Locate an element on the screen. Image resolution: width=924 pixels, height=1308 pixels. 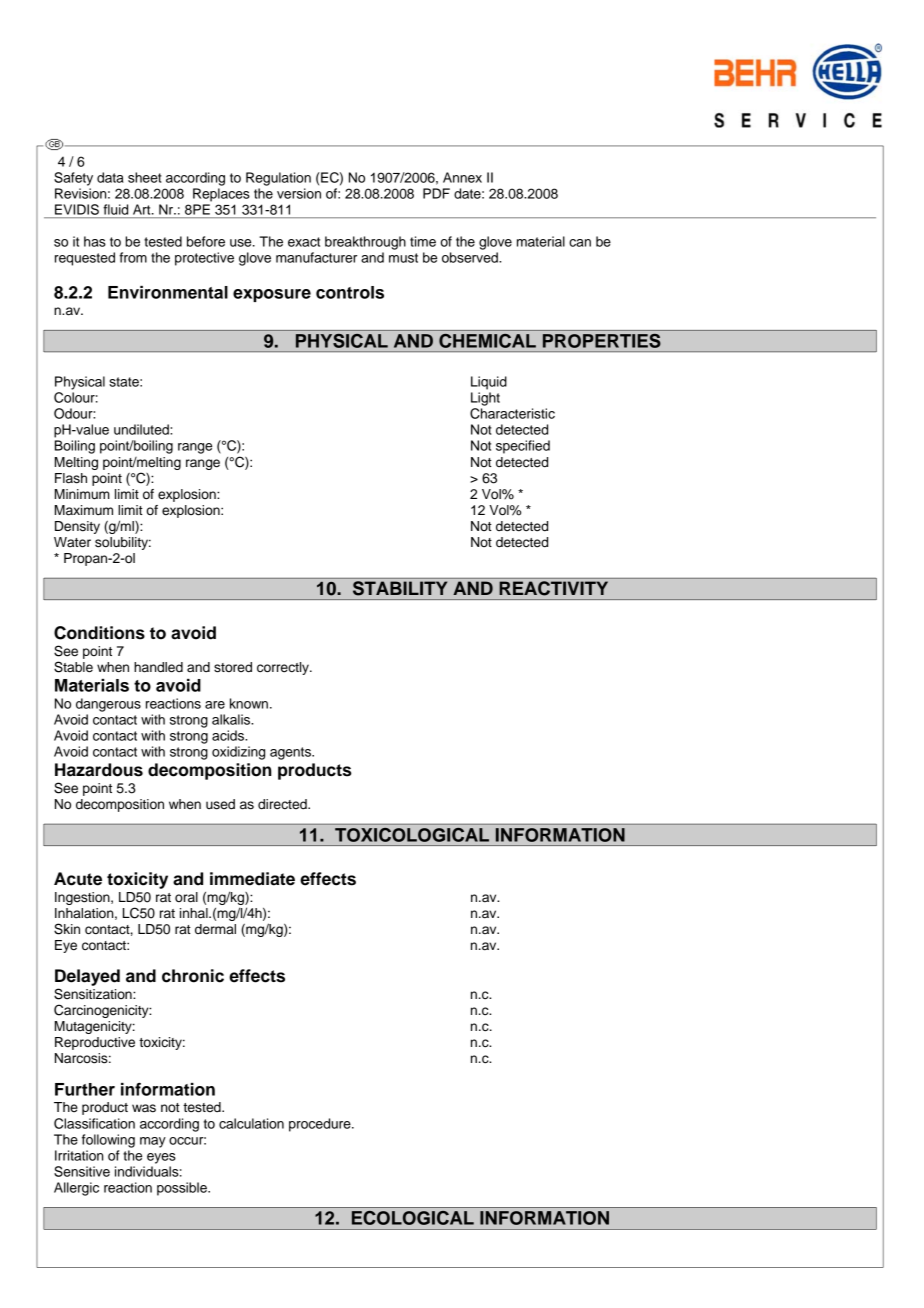
TOXICOLOGICAL is located at coordinates (412, 835).
